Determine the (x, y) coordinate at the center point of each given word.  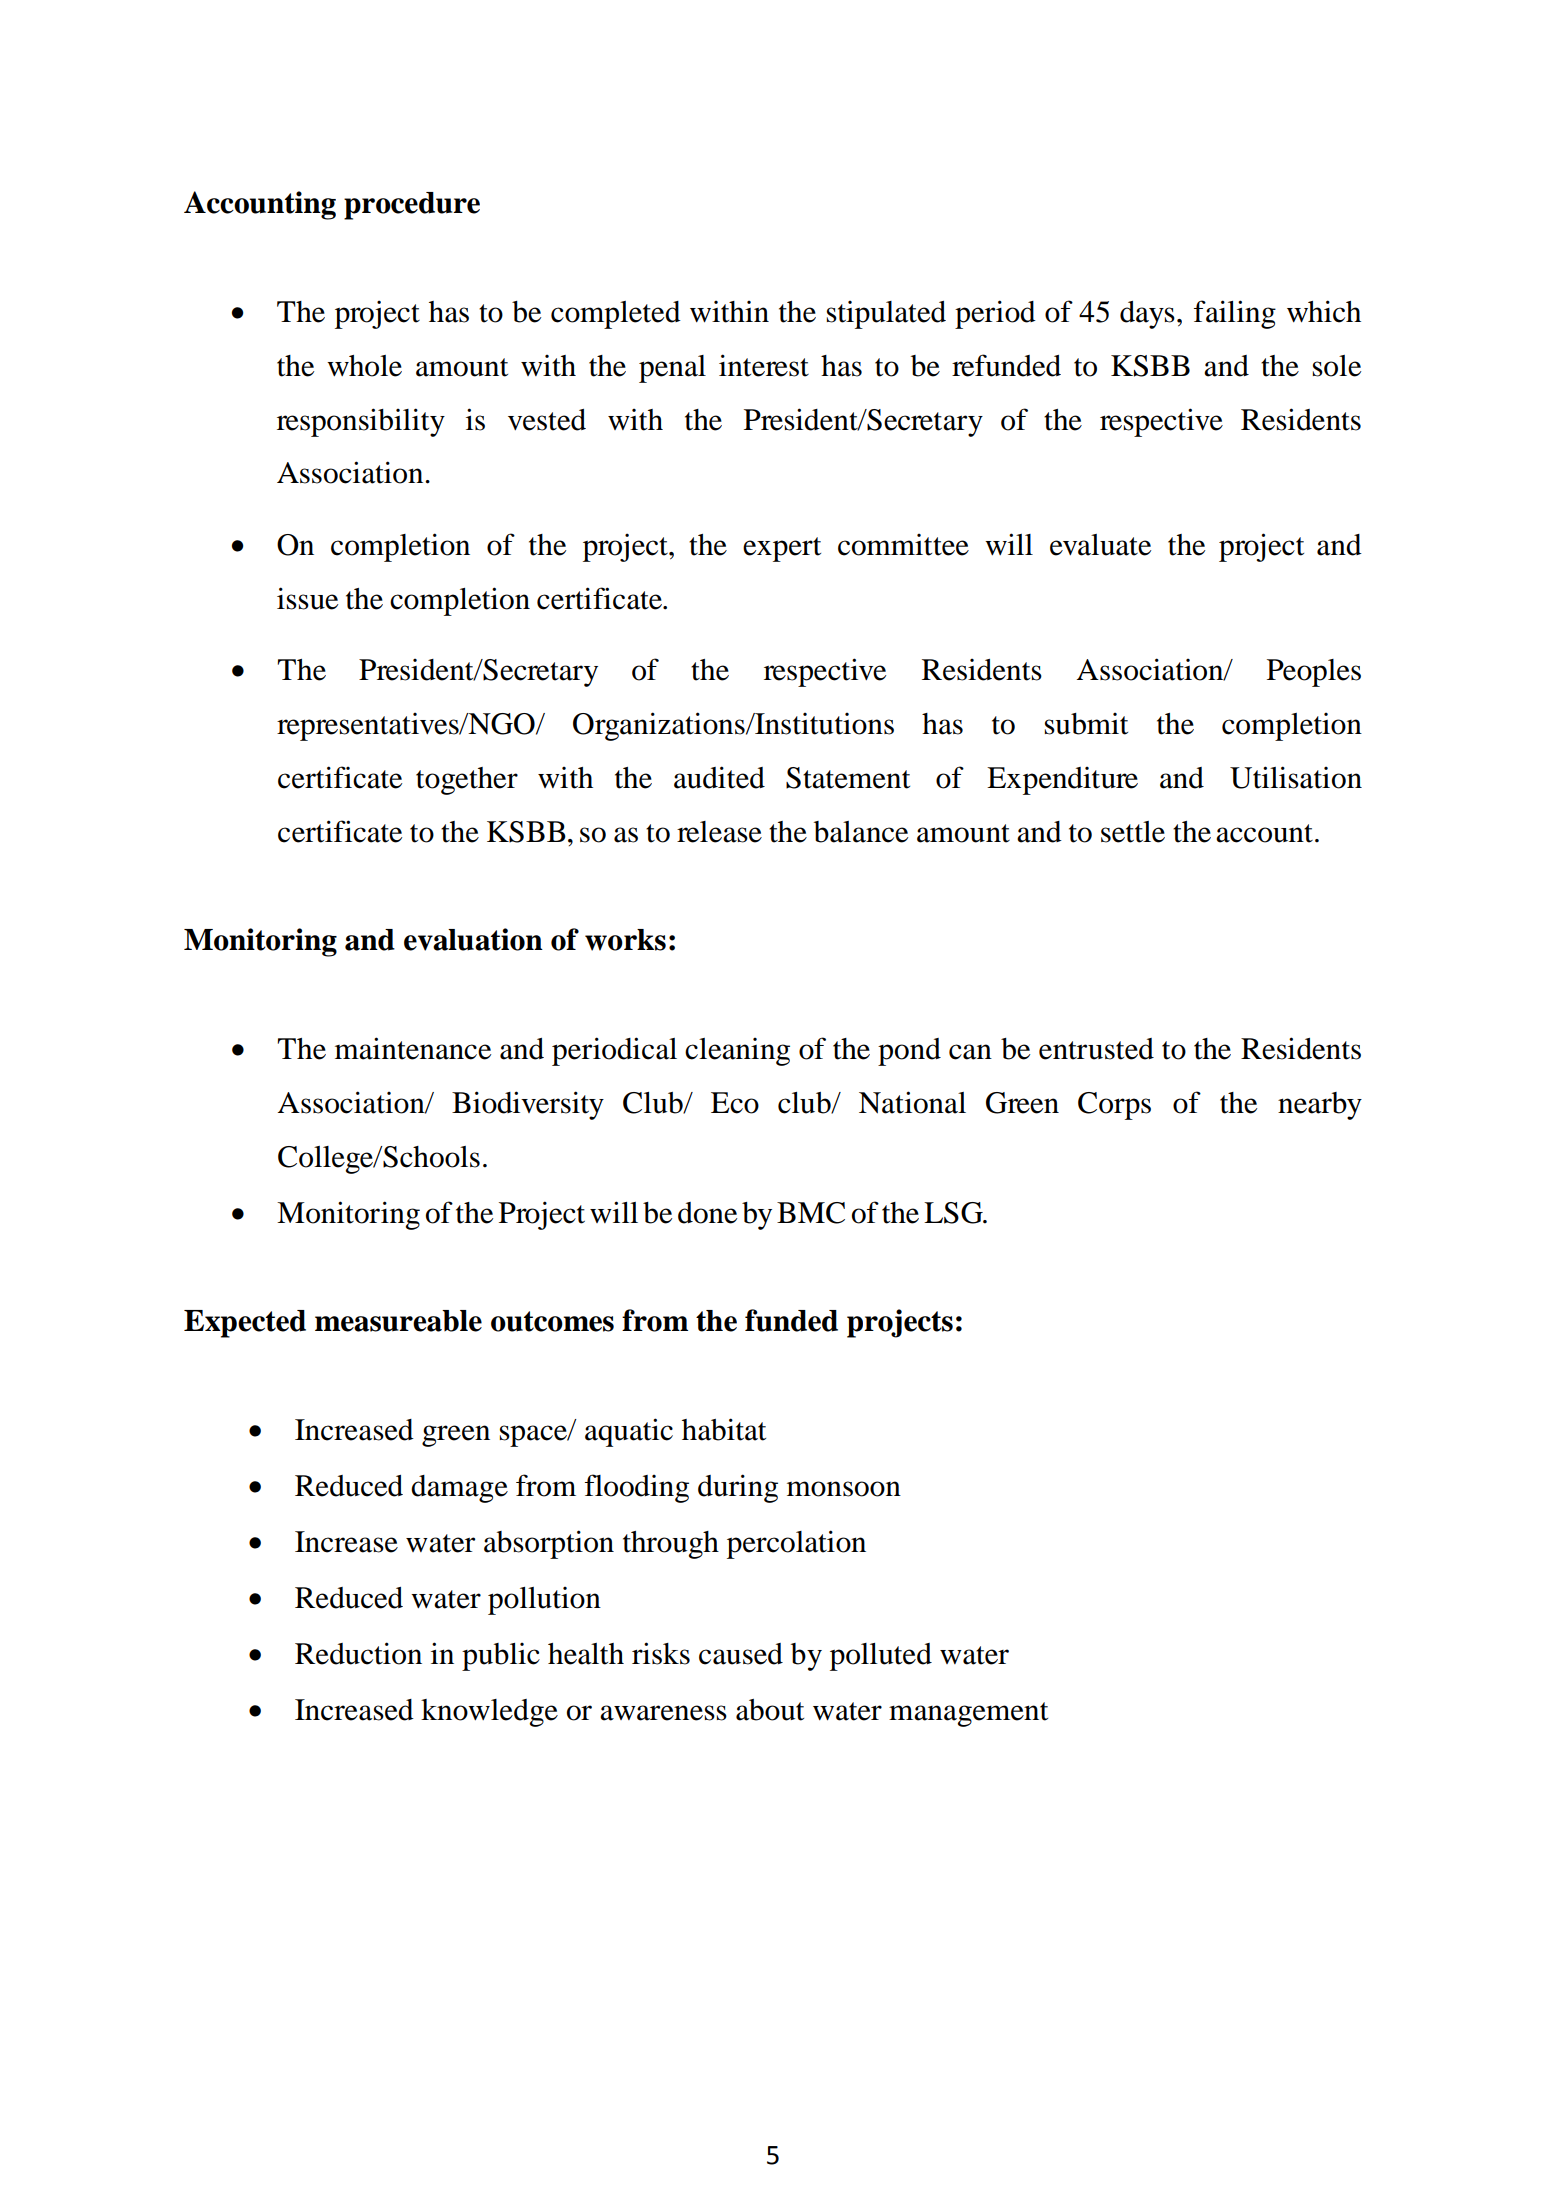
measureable (398, 1321)
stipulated (886, 315)
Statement (848, 778)
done (707, 1213)
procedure (412, 206)
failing (1235, 314)
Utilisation (1296, 777)
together (467, 781)
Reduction (358, 1653)
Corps (1114, 1106)
